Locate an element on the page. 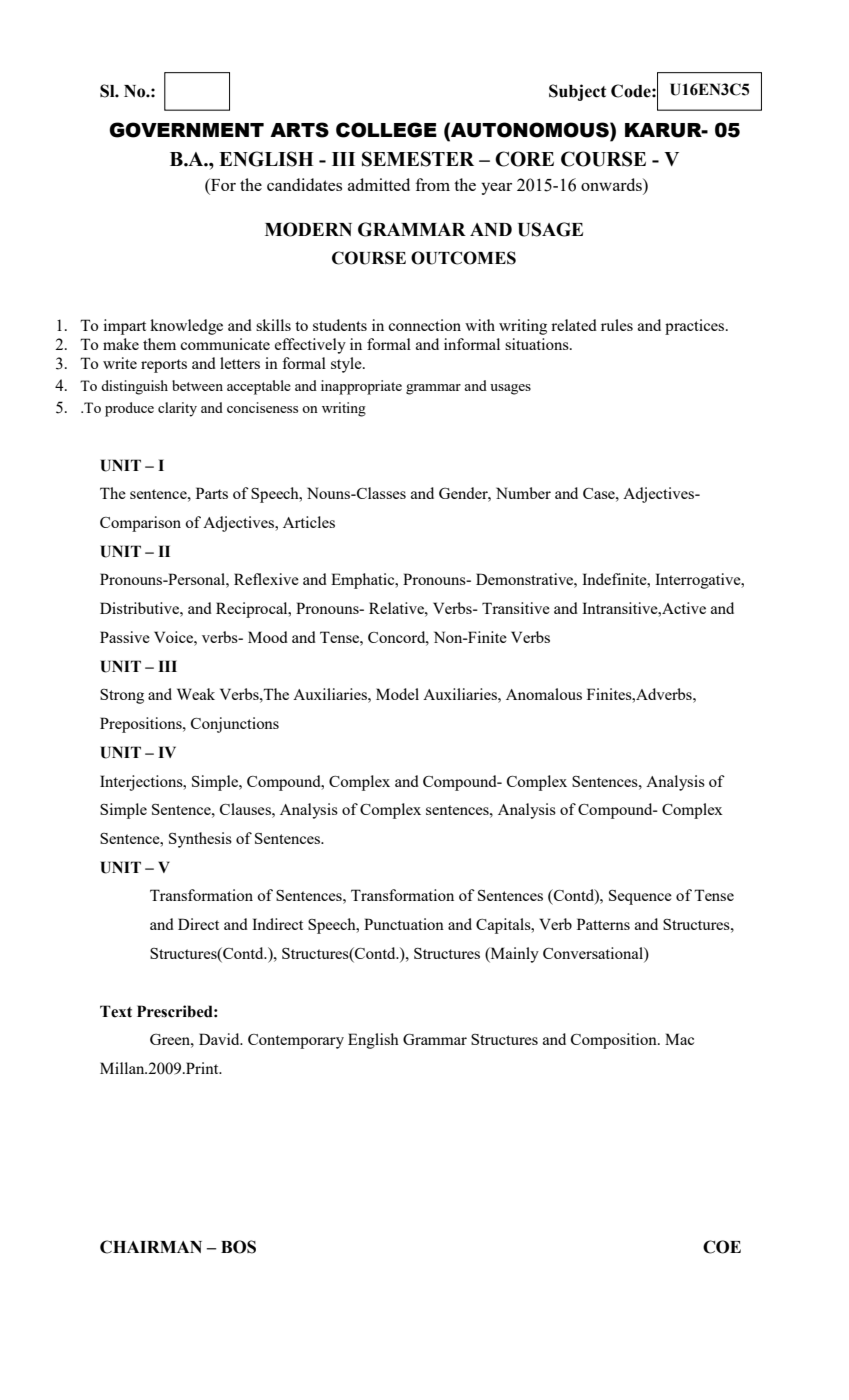  Punctuation is located at coordinates (404, 924).
